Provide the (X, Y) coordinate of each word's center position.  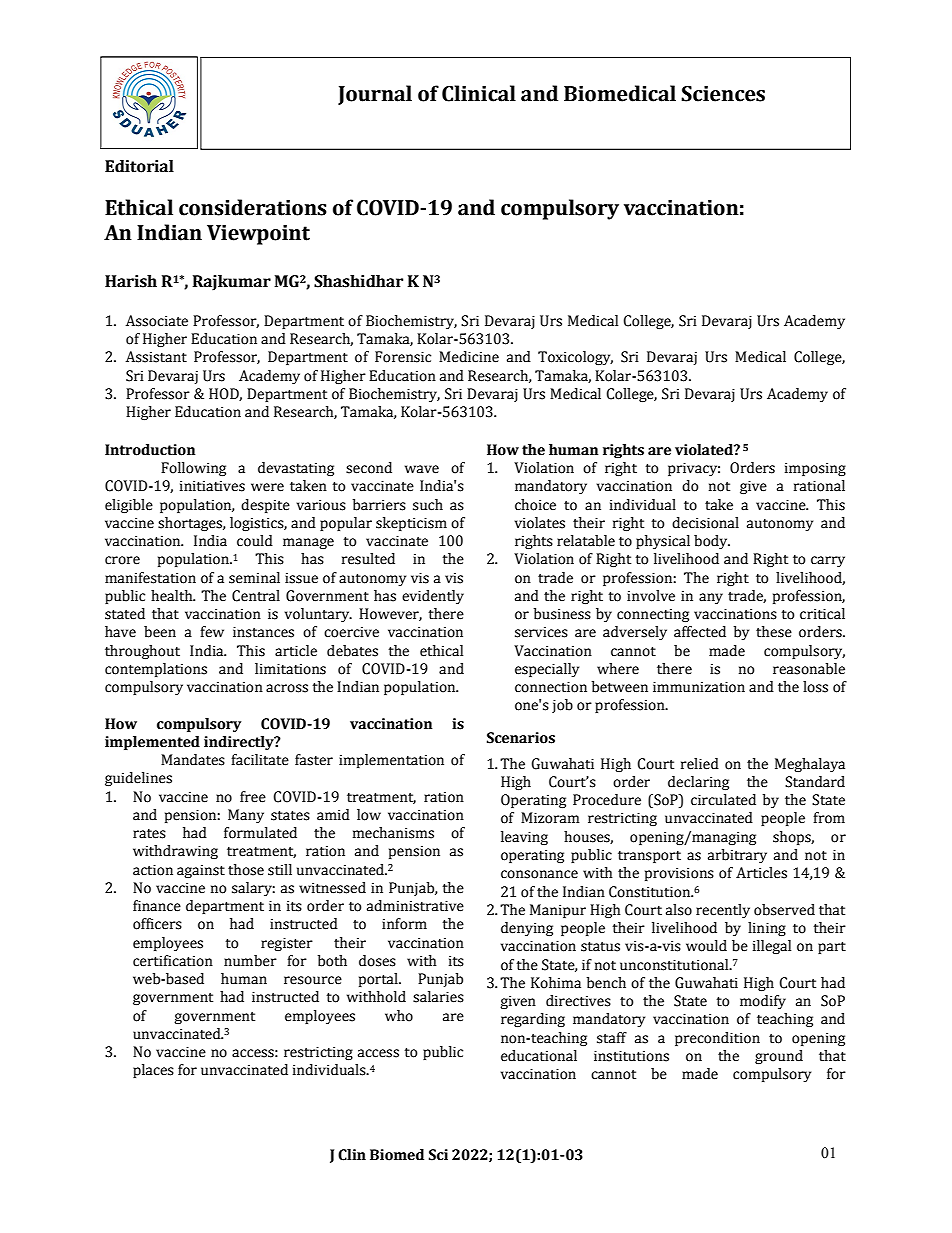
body (712, 542)
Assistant (156, 357)
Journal (375, 95)
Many (246, 816)
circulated (723, 800)
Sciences (723, 94)
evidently (433, 597)
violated (705, 450)
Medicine (469, 357)
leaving (524, 838)
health (173, 596)
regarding (533, 1020)
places (153, 1071)
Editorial (139, 166)
